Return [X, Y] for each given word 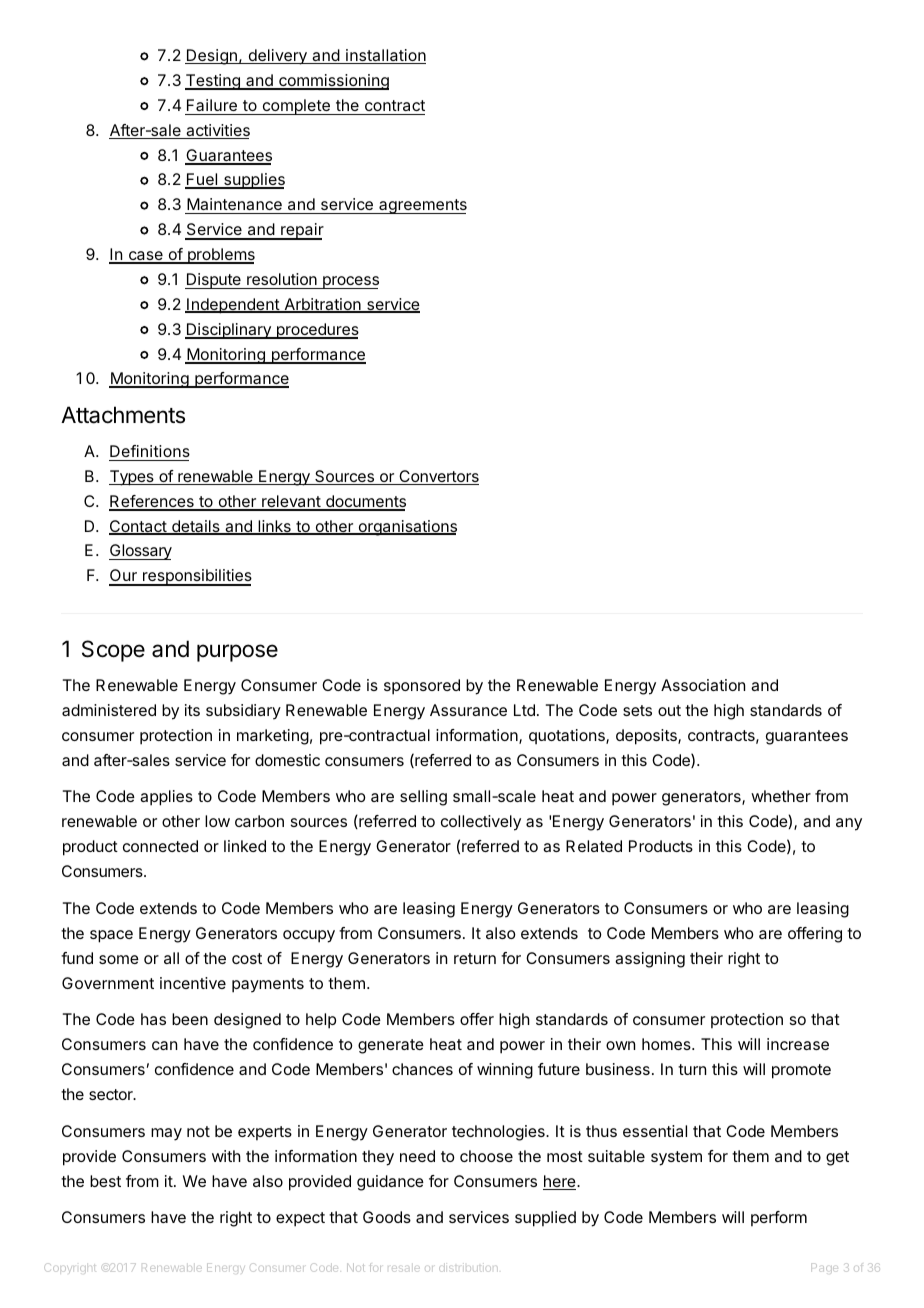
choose [486, 1156]
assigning [650, 960]
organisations [406, 528]
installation [385, 56]
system [676, 1158]
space [111, 936]
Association [703, 685]
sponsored [422, 687]
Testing [213, 82]
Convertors [438, 477]
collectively [481, 823]
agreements [422, 206]
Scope [113, 651]
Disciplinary [229, 331]
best [105, 1181]
